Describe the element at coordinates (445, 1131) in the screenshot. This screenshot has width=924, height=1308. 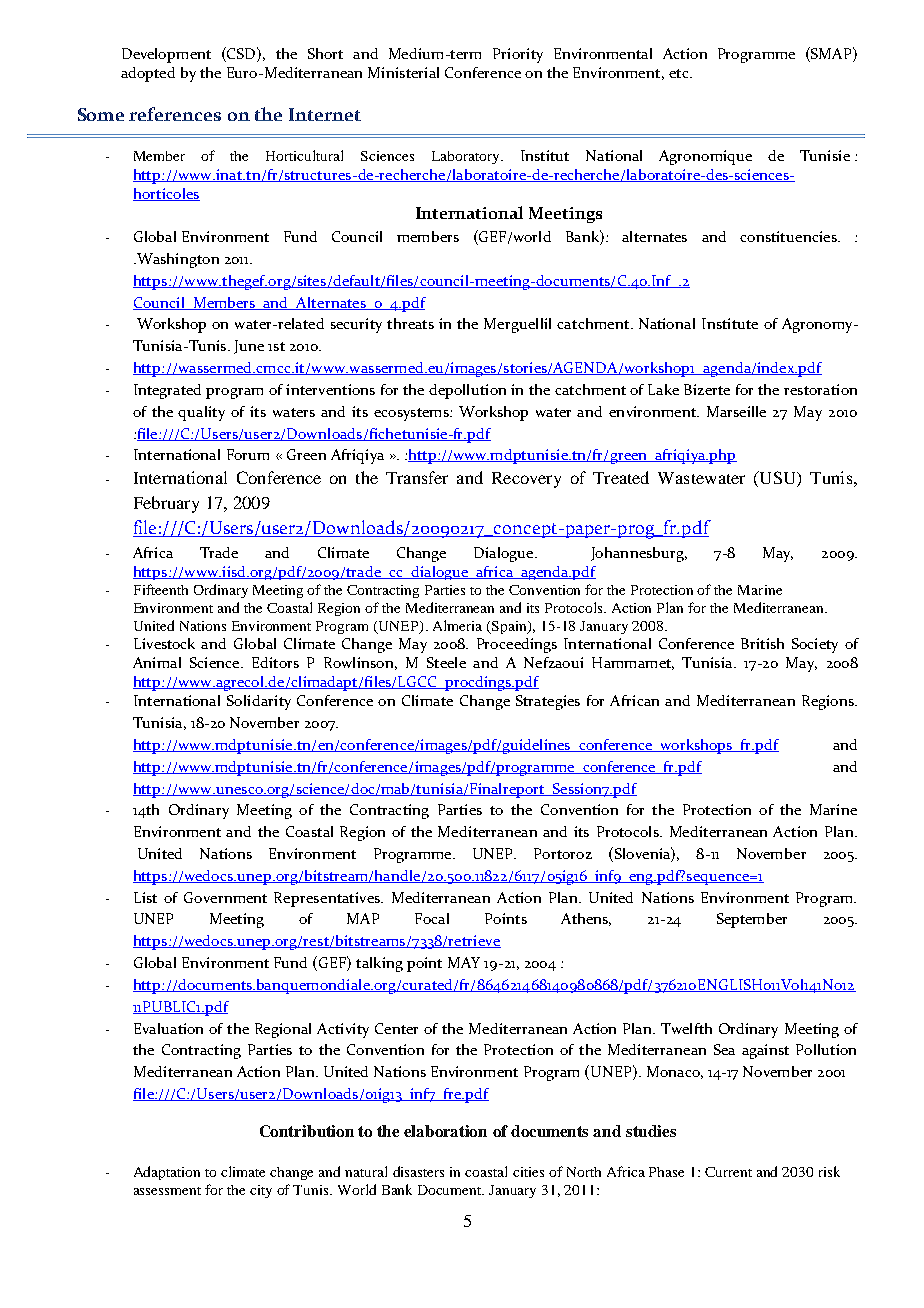
I see `elaboration` at that location.
